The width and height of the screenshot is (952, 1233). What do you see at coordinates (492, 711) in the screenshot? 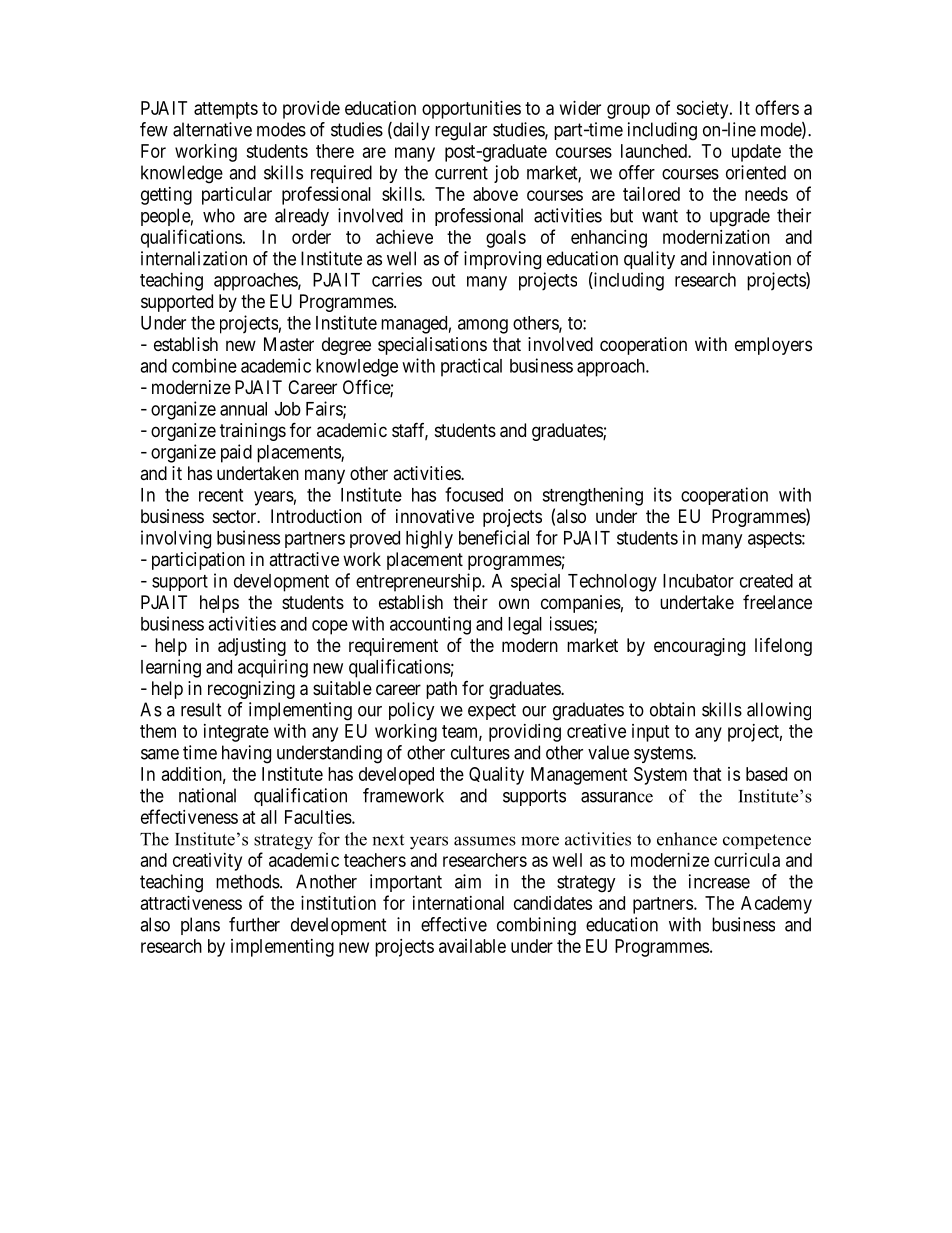
I see `expect` at bounding box center [492, 711].
